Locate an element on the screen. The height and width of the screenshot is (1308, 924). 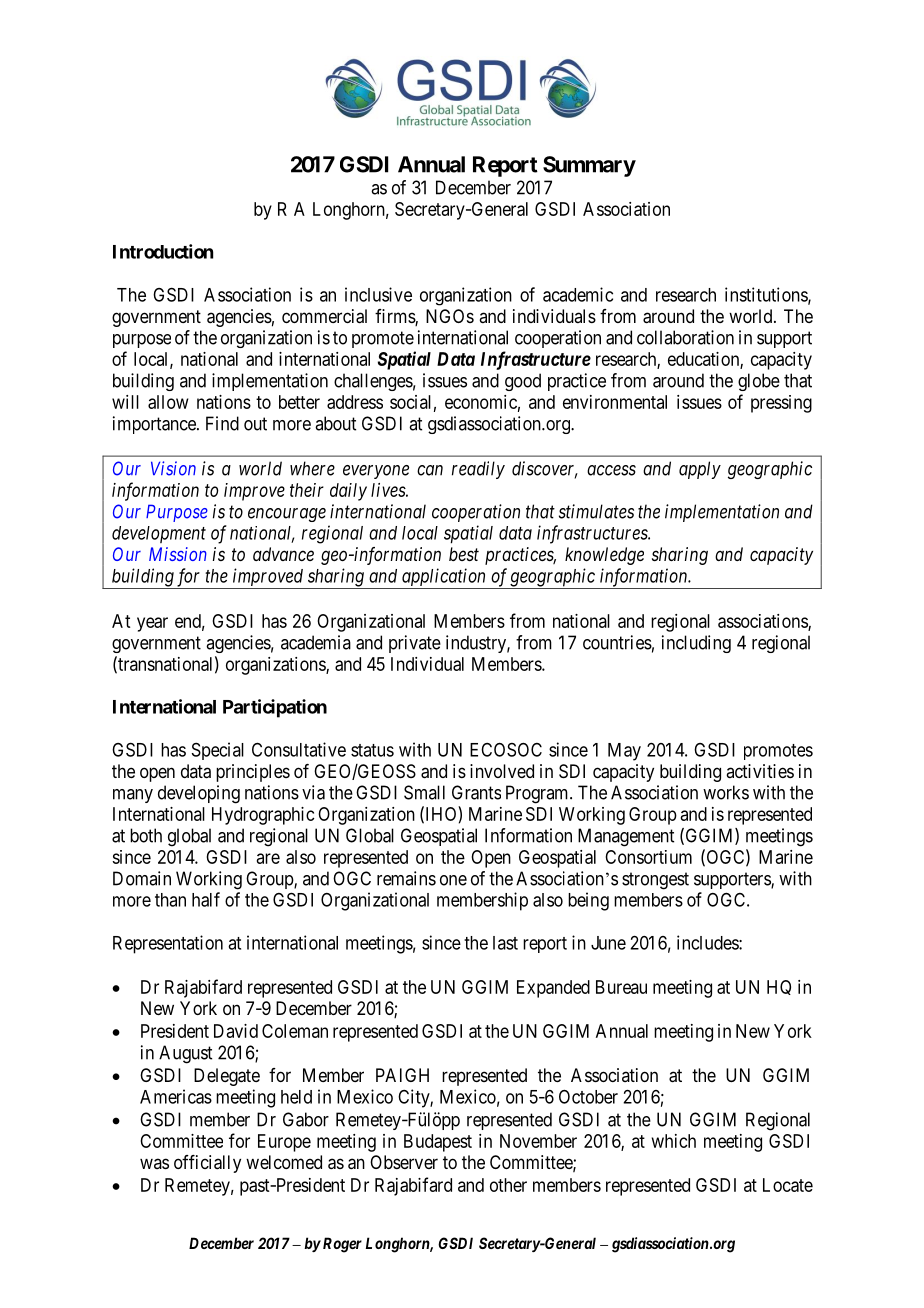
remains is located at coordinates (406, 878).
